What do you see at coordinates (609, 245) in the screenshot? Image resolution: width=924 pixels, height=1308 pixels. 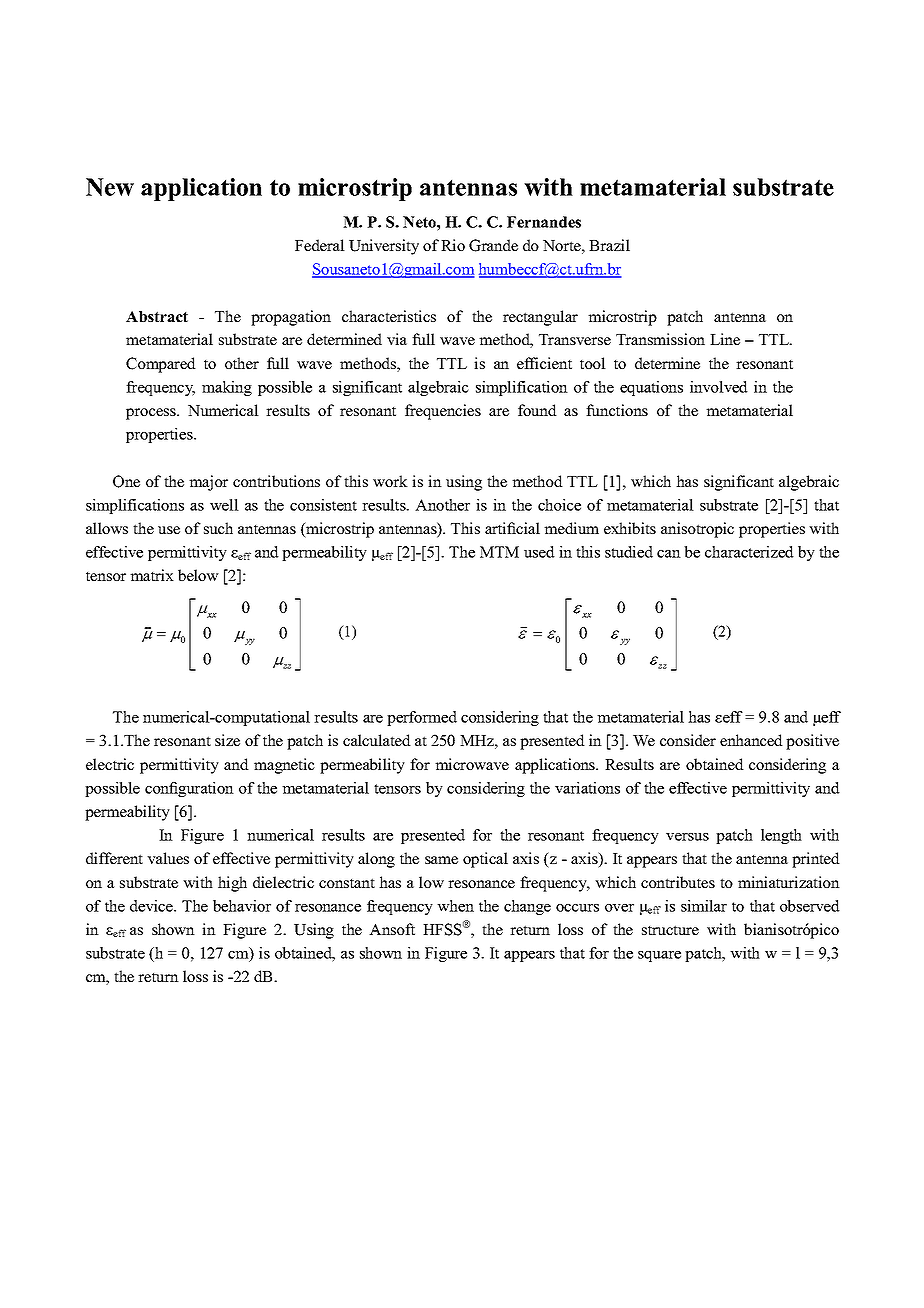 I see `Brazil` at bounding box center [609, 245].
